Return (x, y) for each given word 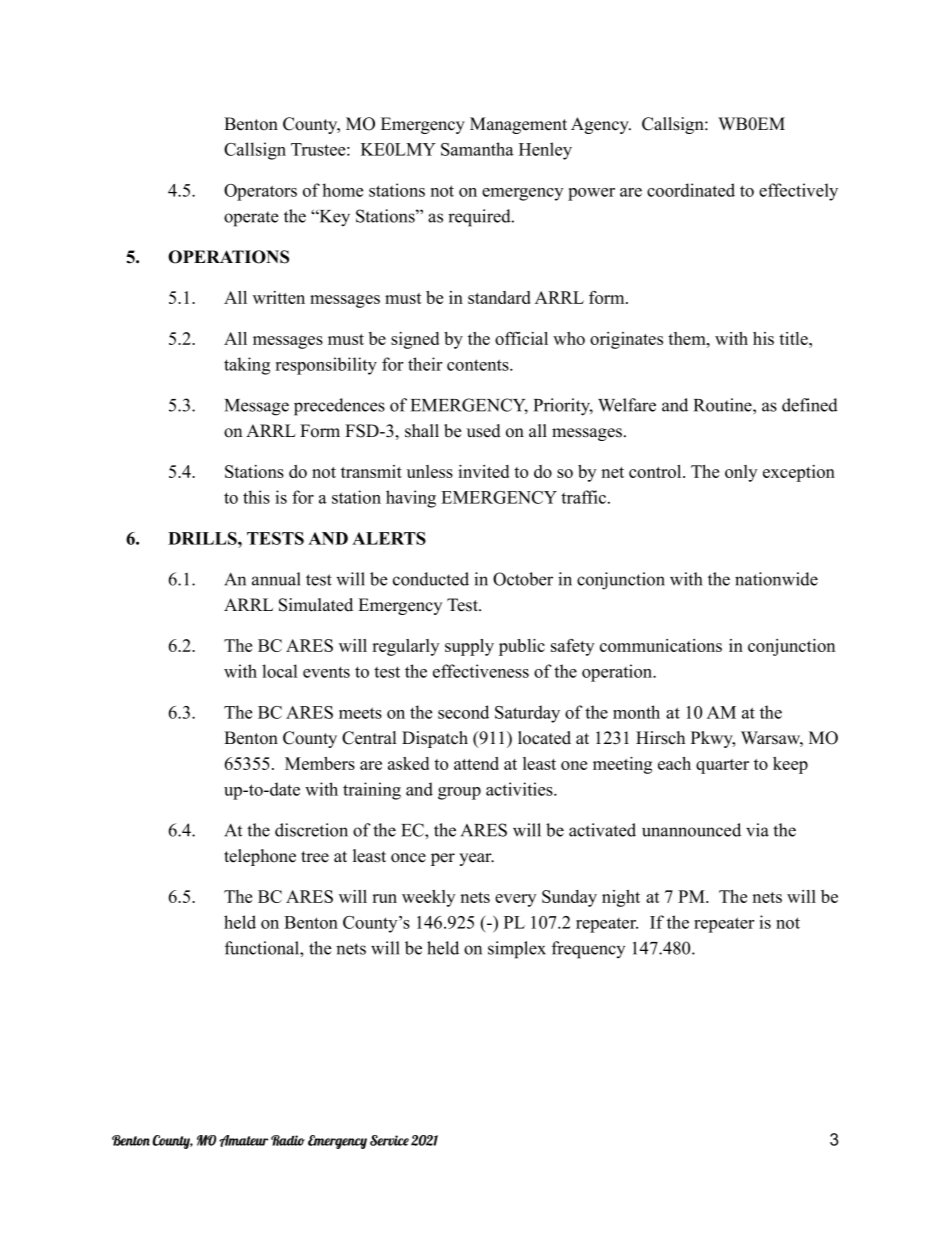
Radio (288, 1140)
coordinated (691, 190)
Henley (545, 151)
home (342, 190)
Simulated (316, 605)
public (522, 647)
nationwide (776, 579)
